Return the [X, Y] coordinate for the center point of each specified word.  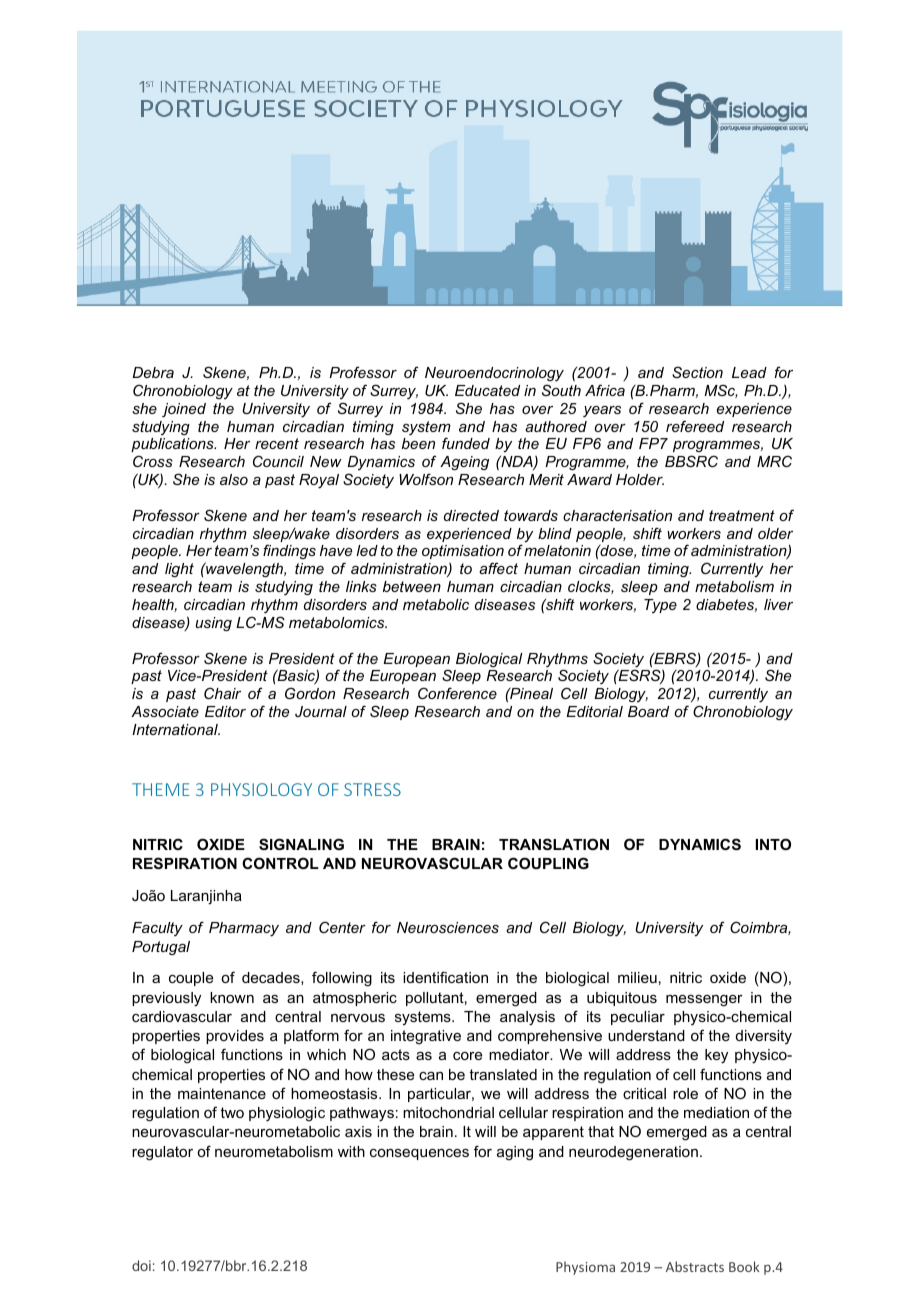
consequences [419, 1154]
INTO [773, 844]
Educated [487, 390]
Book [744, 1266]
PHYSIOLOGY [261, 789]
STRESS [372, 789]
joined [184, 410]
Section [697, 372]
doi [141, 1265]
